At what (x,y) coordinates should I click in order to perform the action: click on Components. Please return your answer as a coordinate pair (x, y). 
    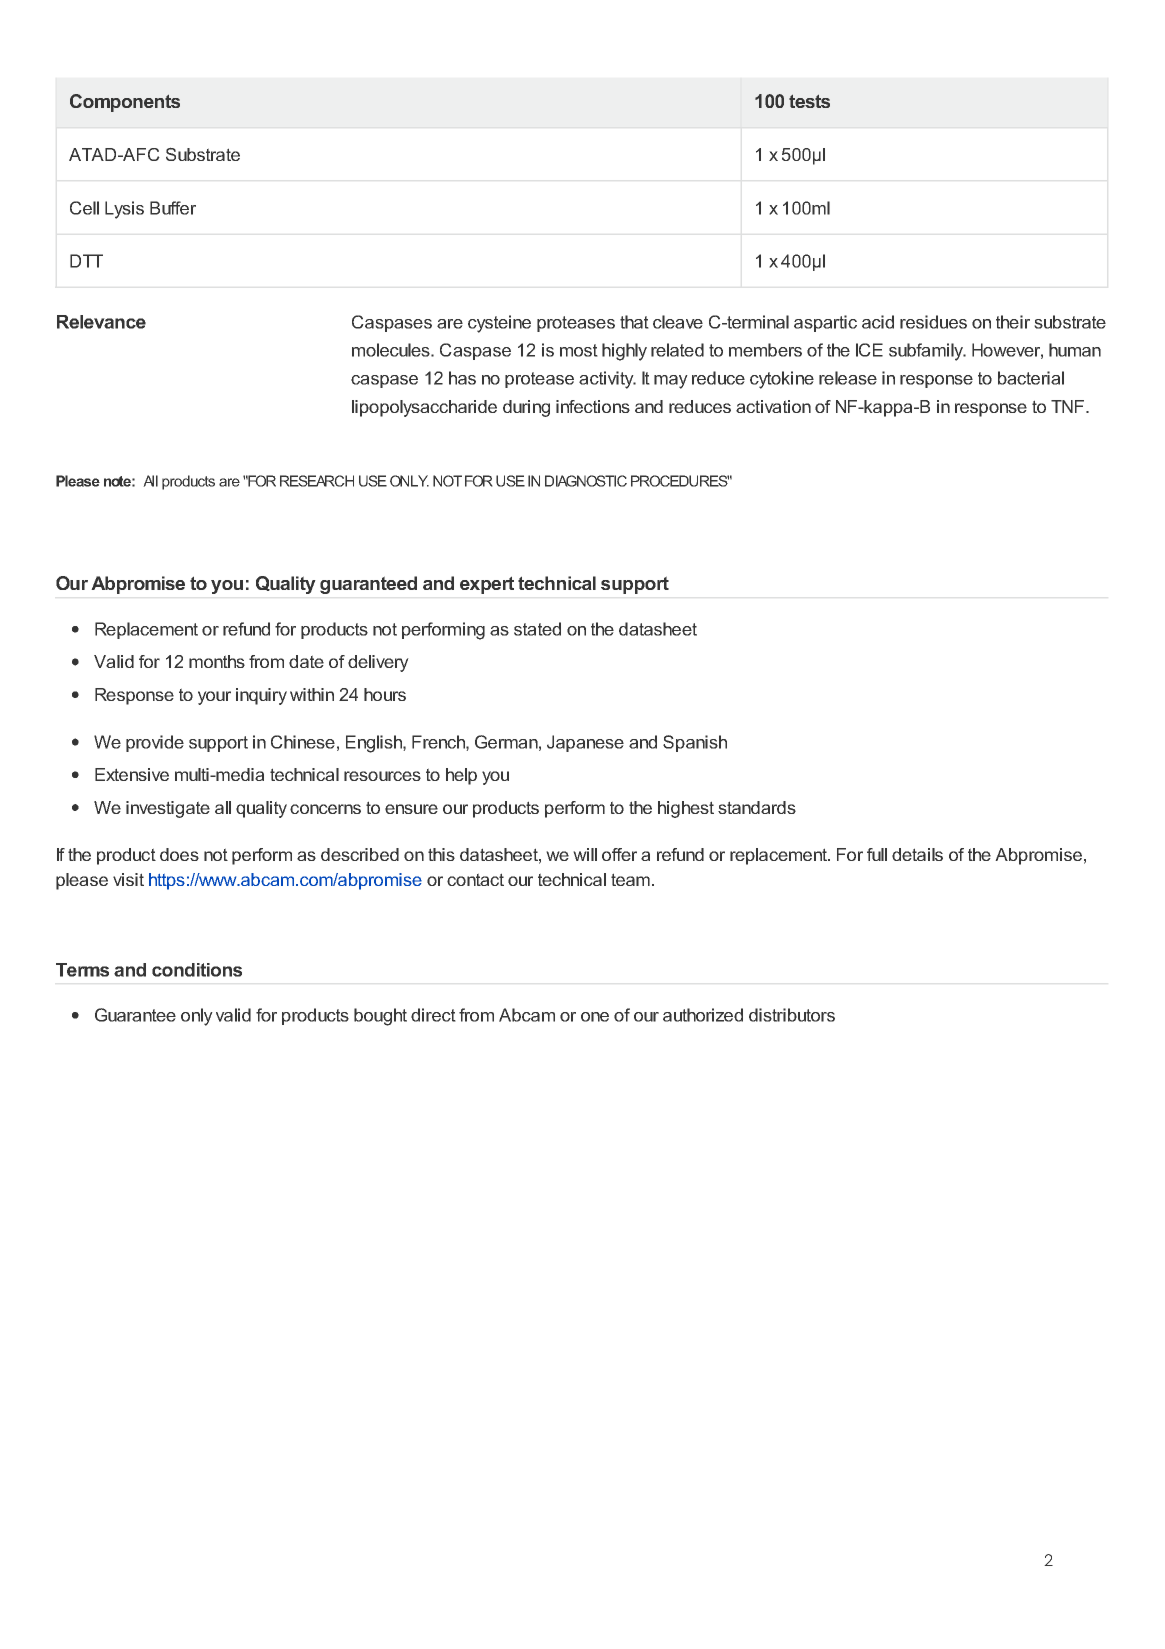
    Looking at the image, I should click on (125, 103).
